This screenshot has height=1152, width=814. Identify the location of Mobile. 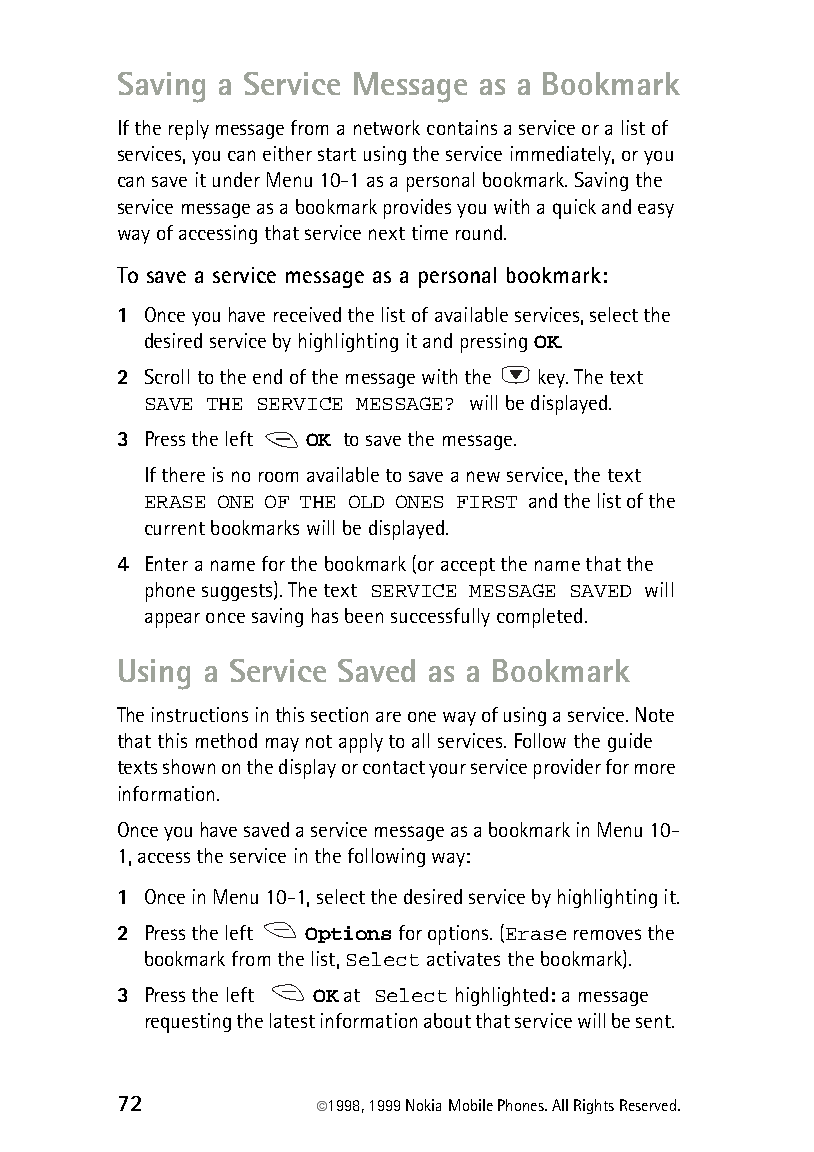
(471, 1105).
